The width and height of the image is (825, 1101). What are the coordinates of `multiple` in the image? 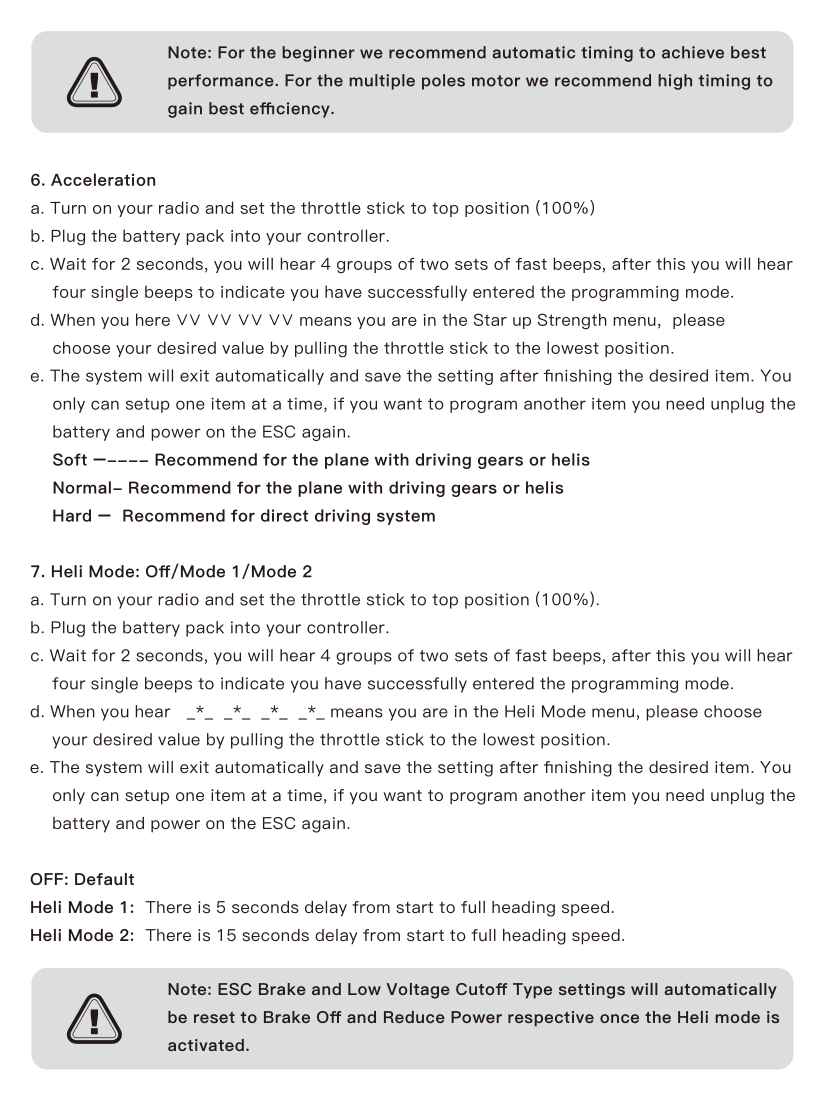 It's located at (382, 82).
